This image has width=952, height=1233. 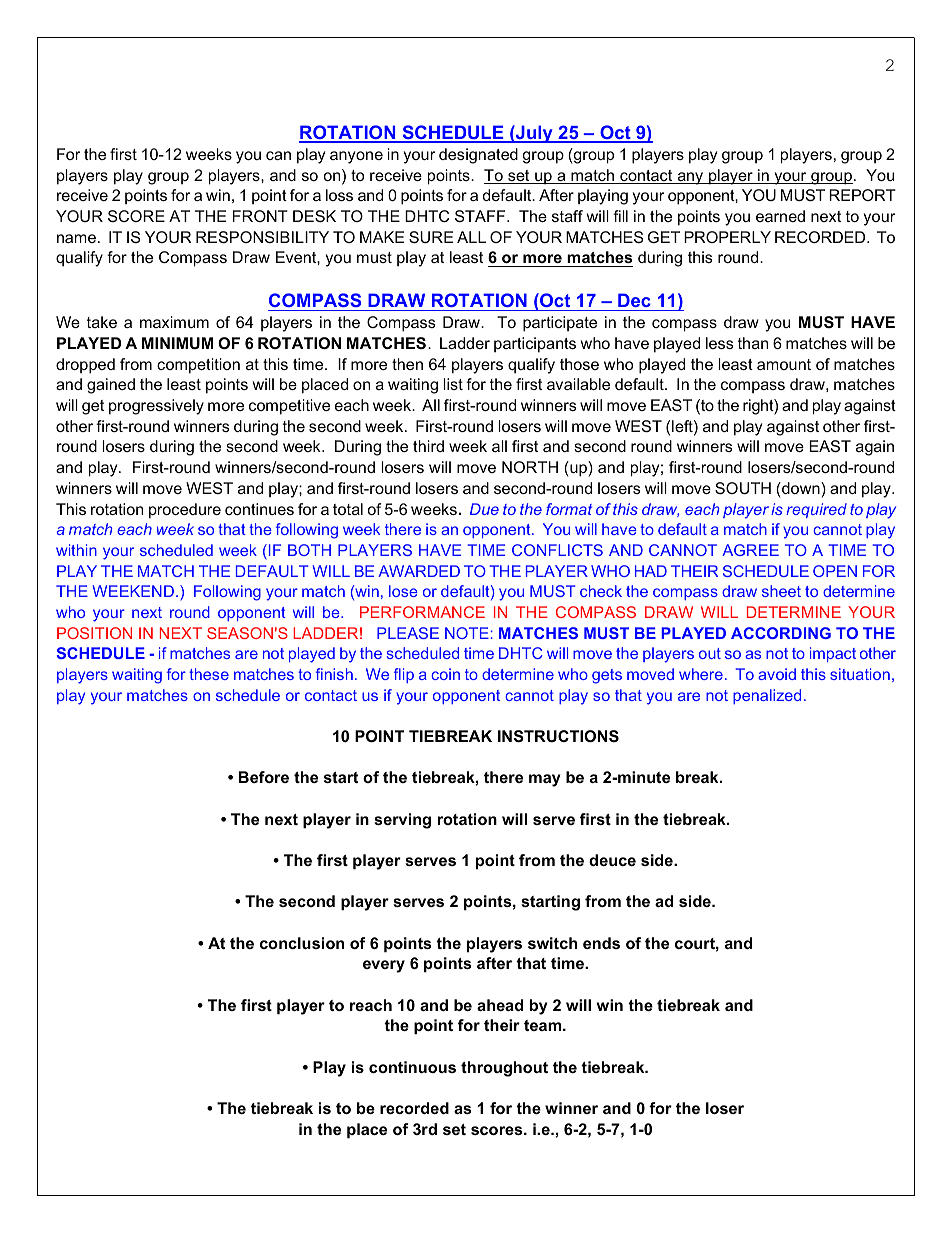 What do you see at coordinates (504, 1069) in the image?
I see `throughout` at bounding box center [504, 1069].
